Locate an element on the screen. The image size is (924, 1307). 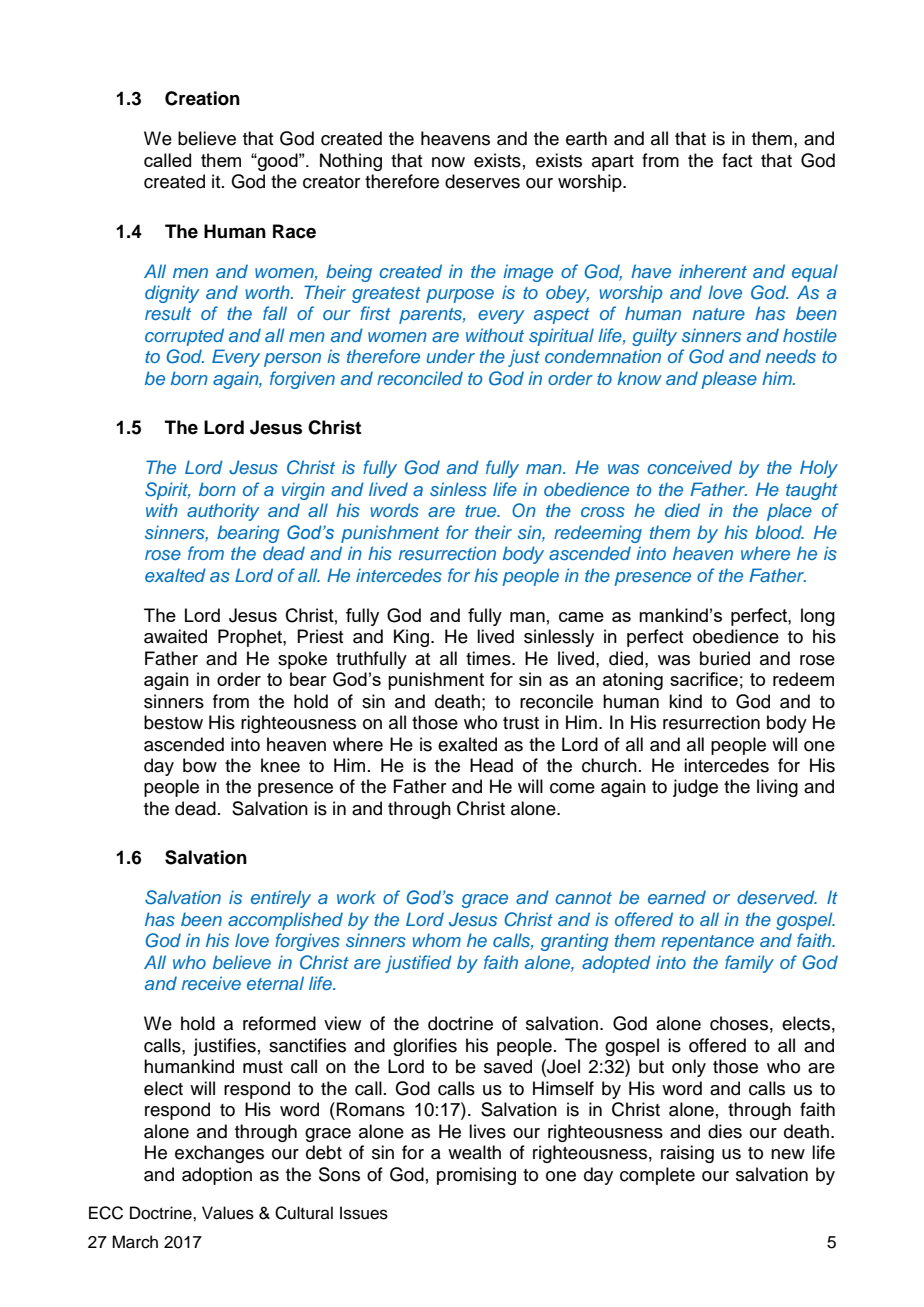
Creation is located at coordinates (202, 98).
